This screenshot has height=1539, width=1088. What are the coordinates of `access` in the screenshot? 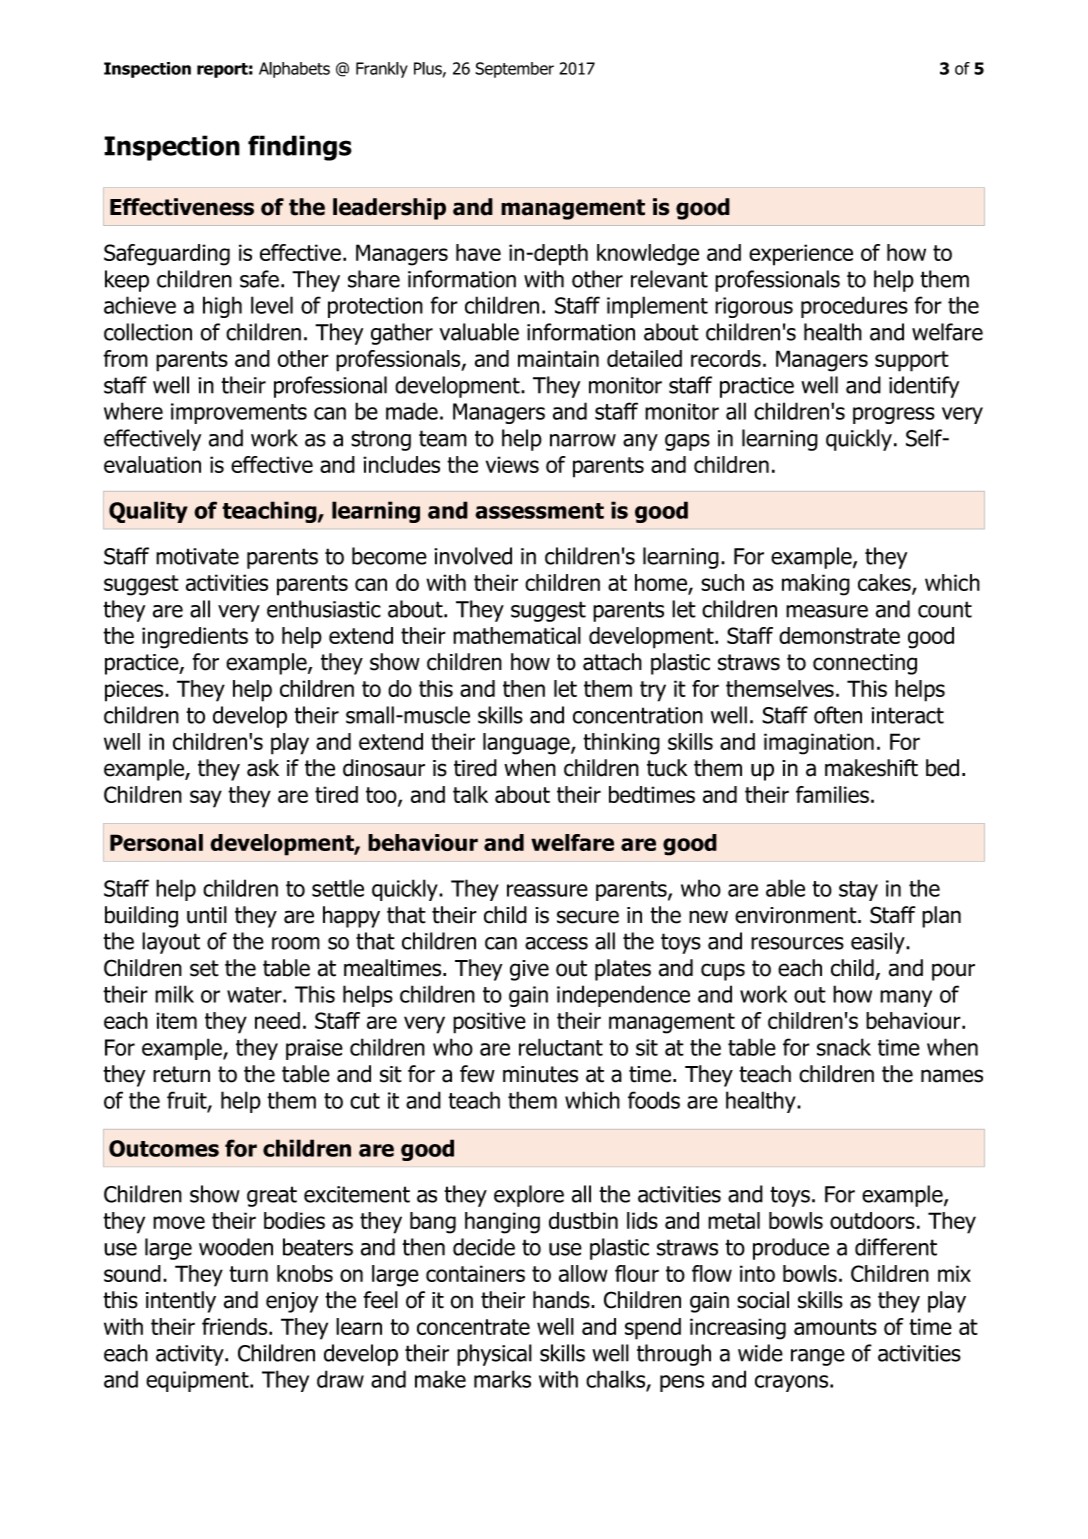 It's located at (556, 943).
